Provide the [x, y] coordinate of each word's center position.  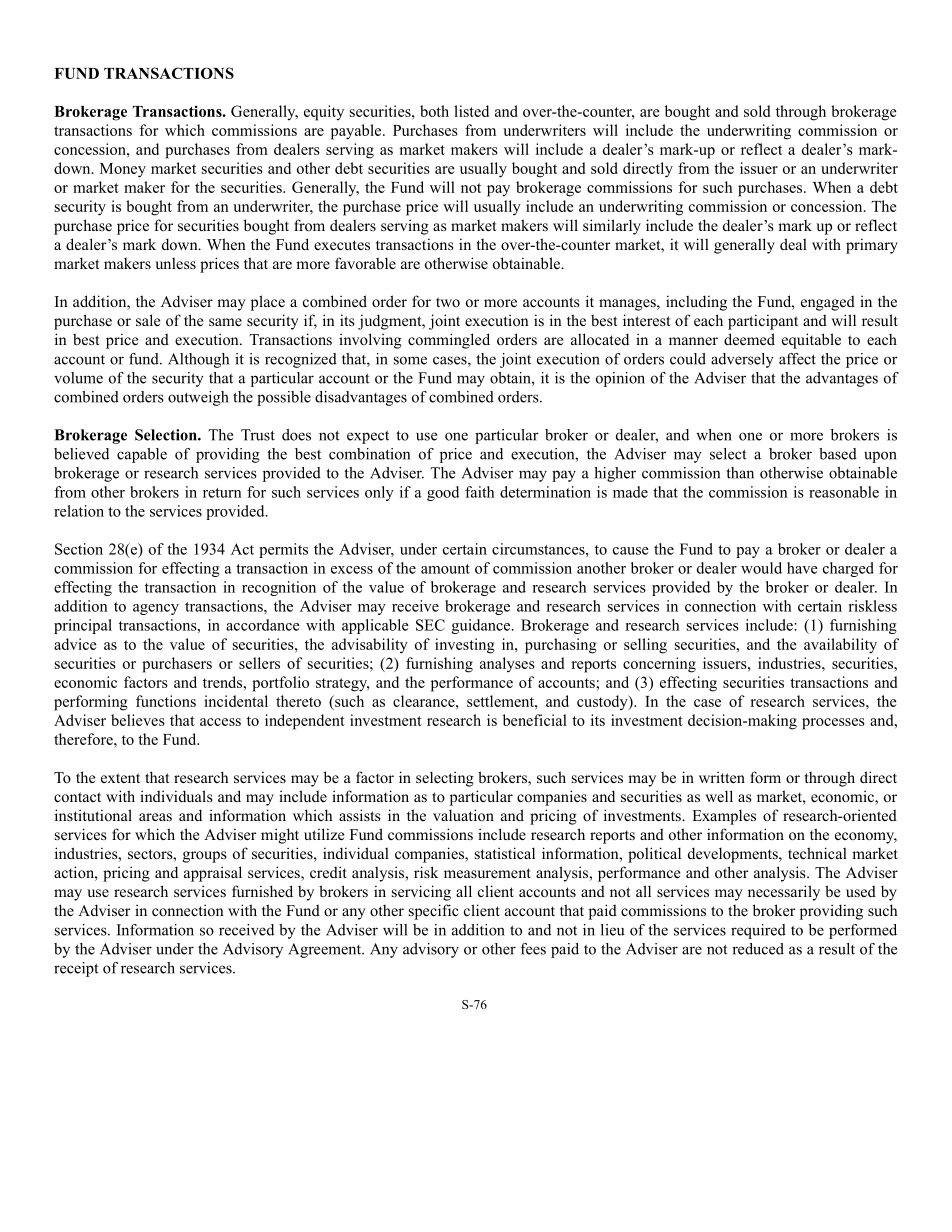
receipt [76, 969]
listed [471, 111]
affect [797, 359]
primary [872, 246]
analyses [507, 664]
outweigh [198, 398]
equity [324, 113]
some [410, 360]
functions [166, 701]
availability [840, 646]
